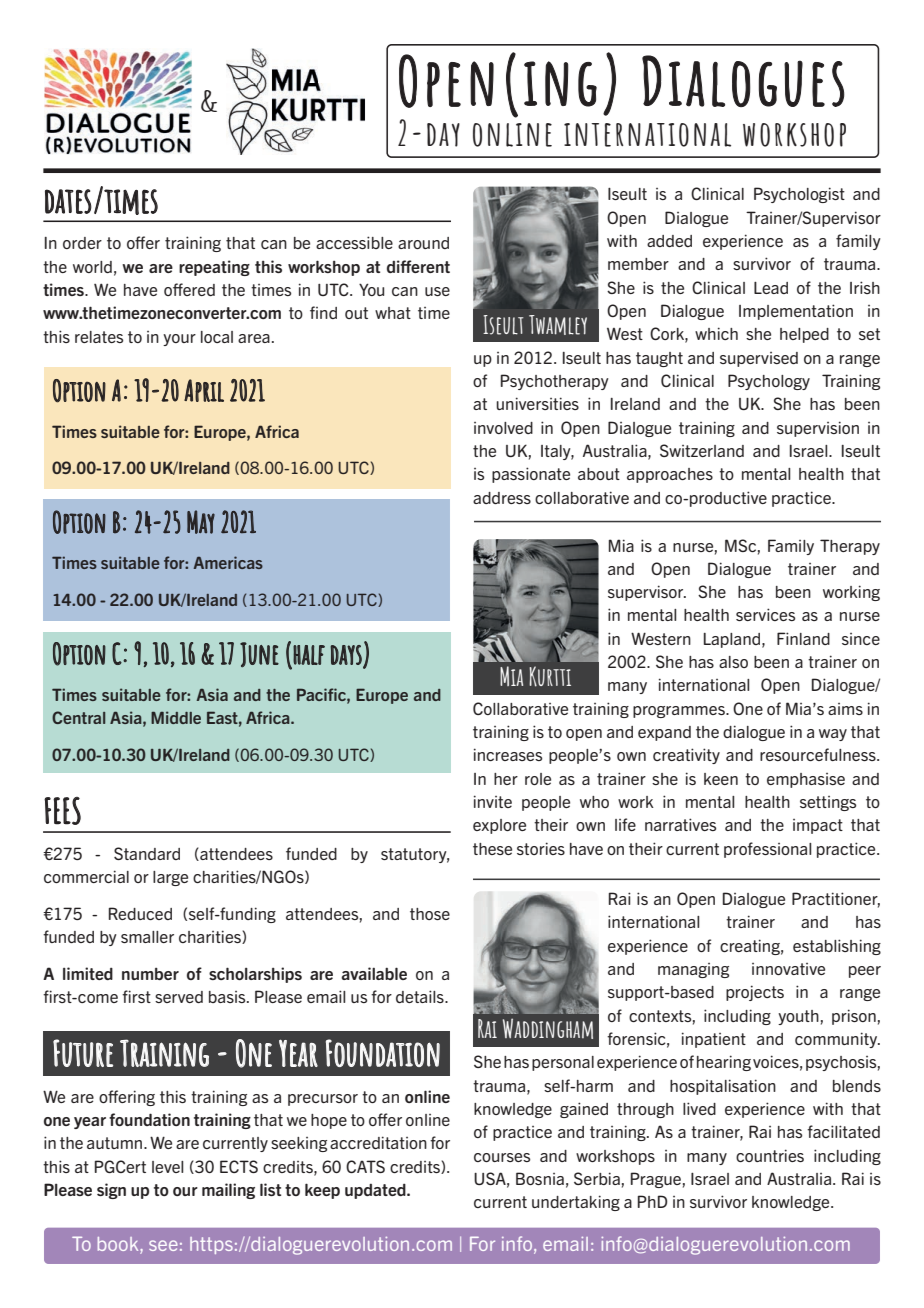 This screenshot has width=924, height=1308. What do you see at coordinates (111, 1191) in the screenshot?
I see `sign` at bounding box center [111, 1191].
